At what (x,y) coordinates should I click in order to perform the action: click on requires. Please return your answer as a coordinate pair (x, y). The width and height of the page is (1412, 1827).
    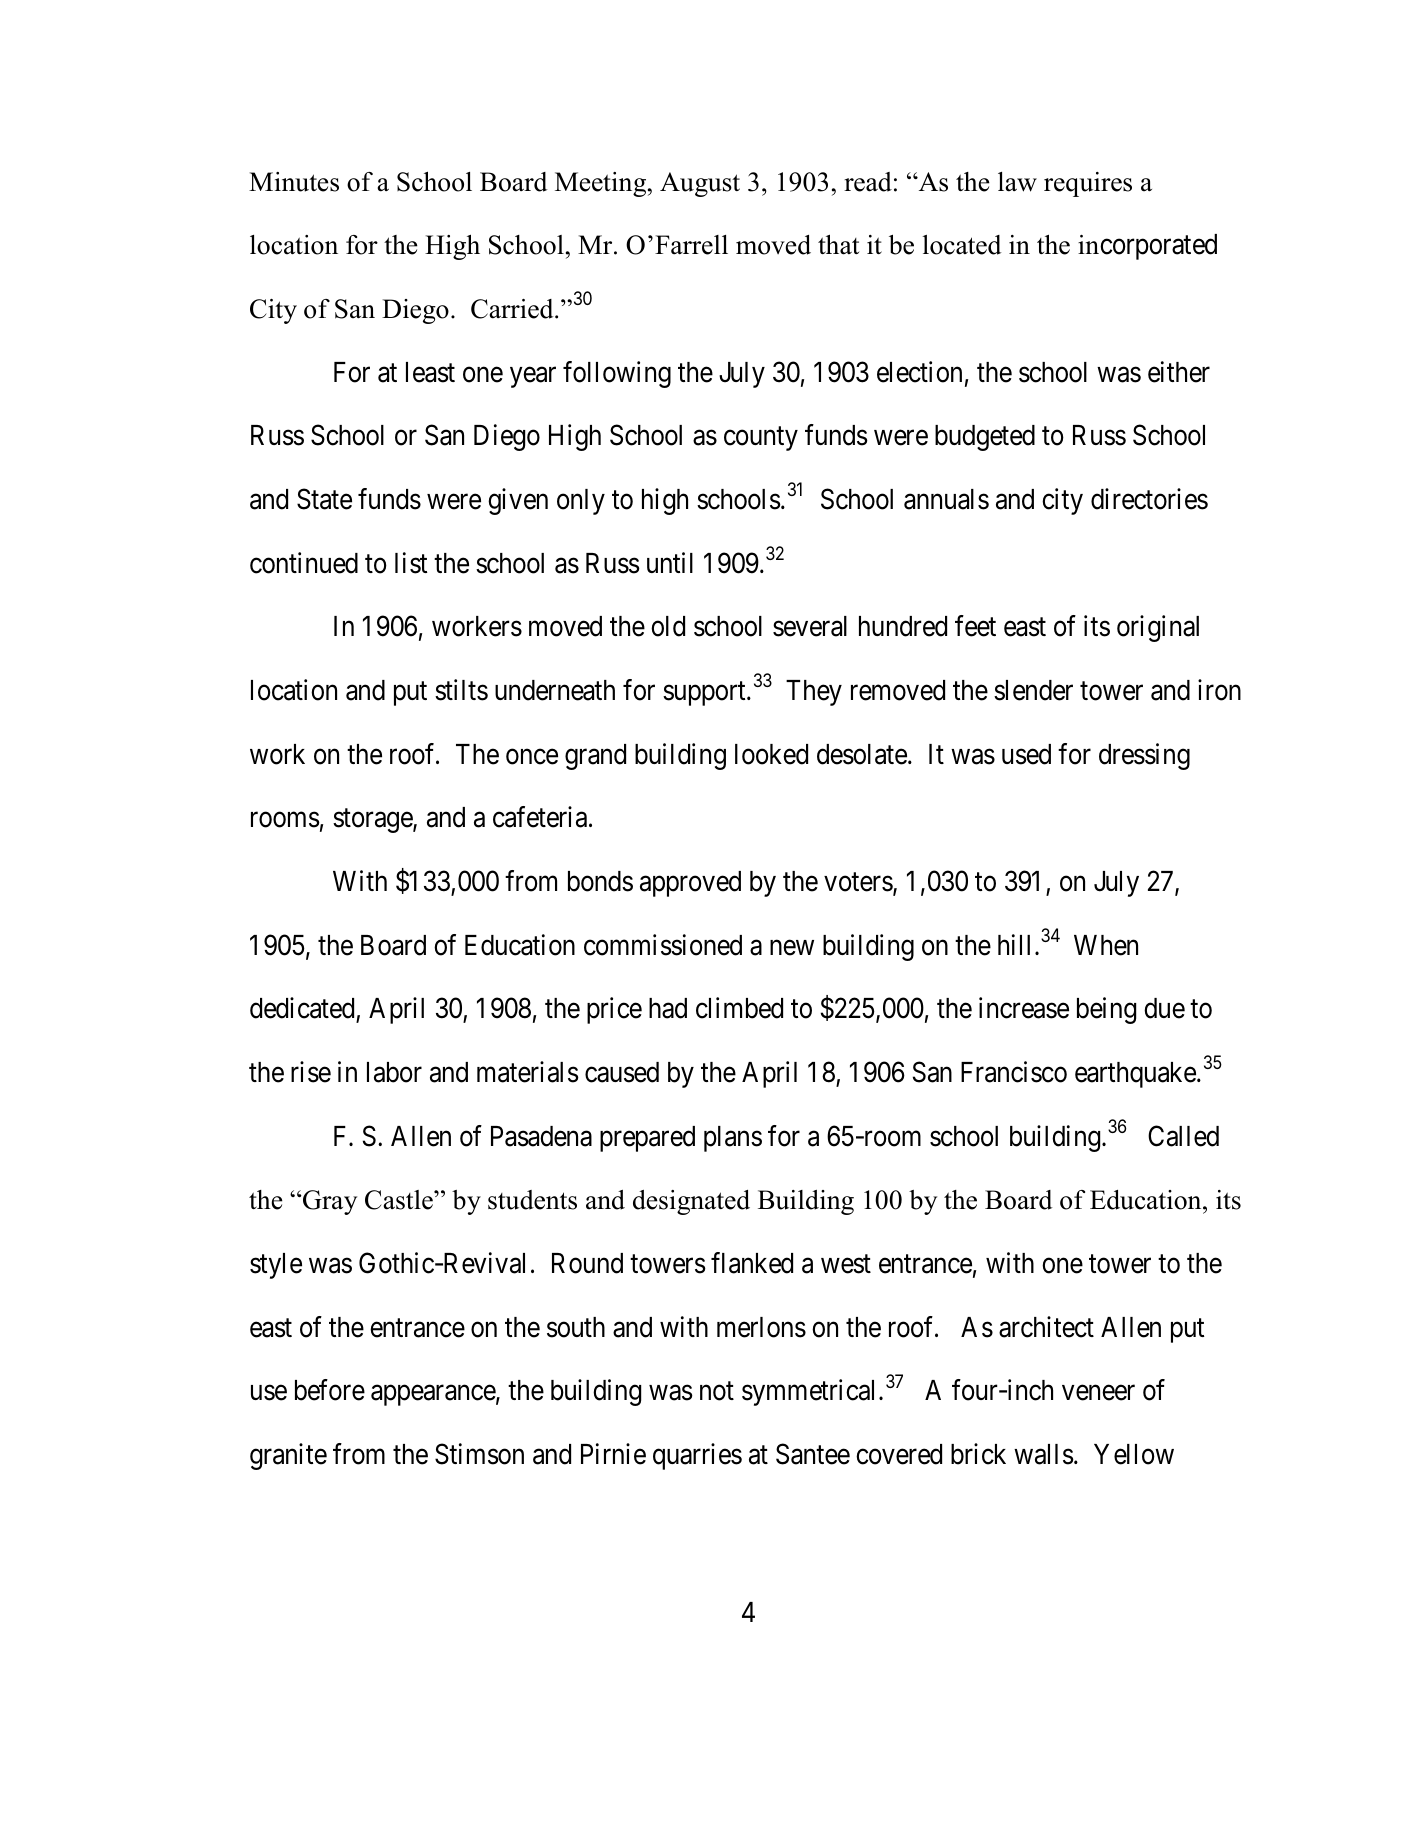
    Looking at the image, I should click on (1088, 184).
